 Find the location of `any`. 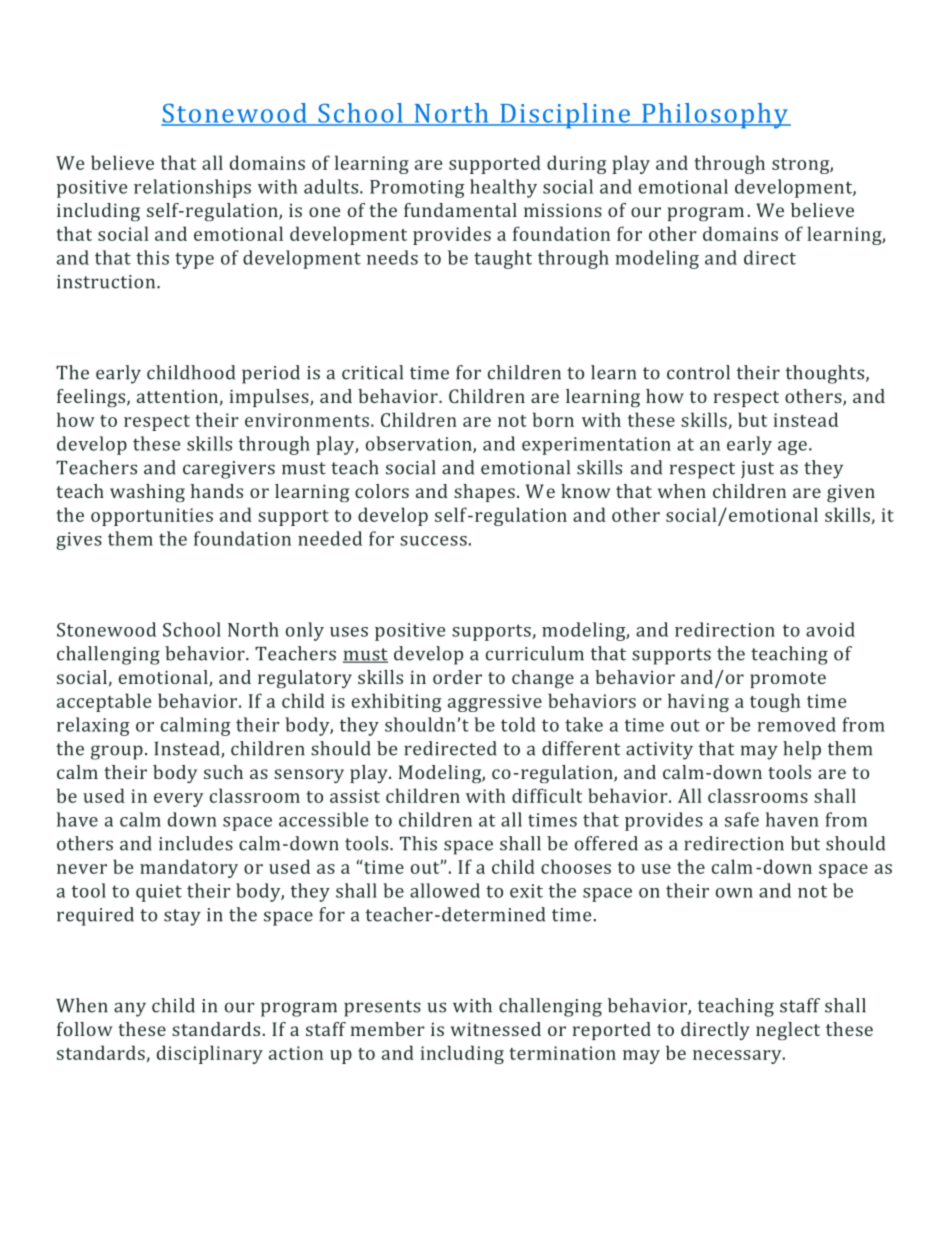

any is located at coordinates (130, 1009).
